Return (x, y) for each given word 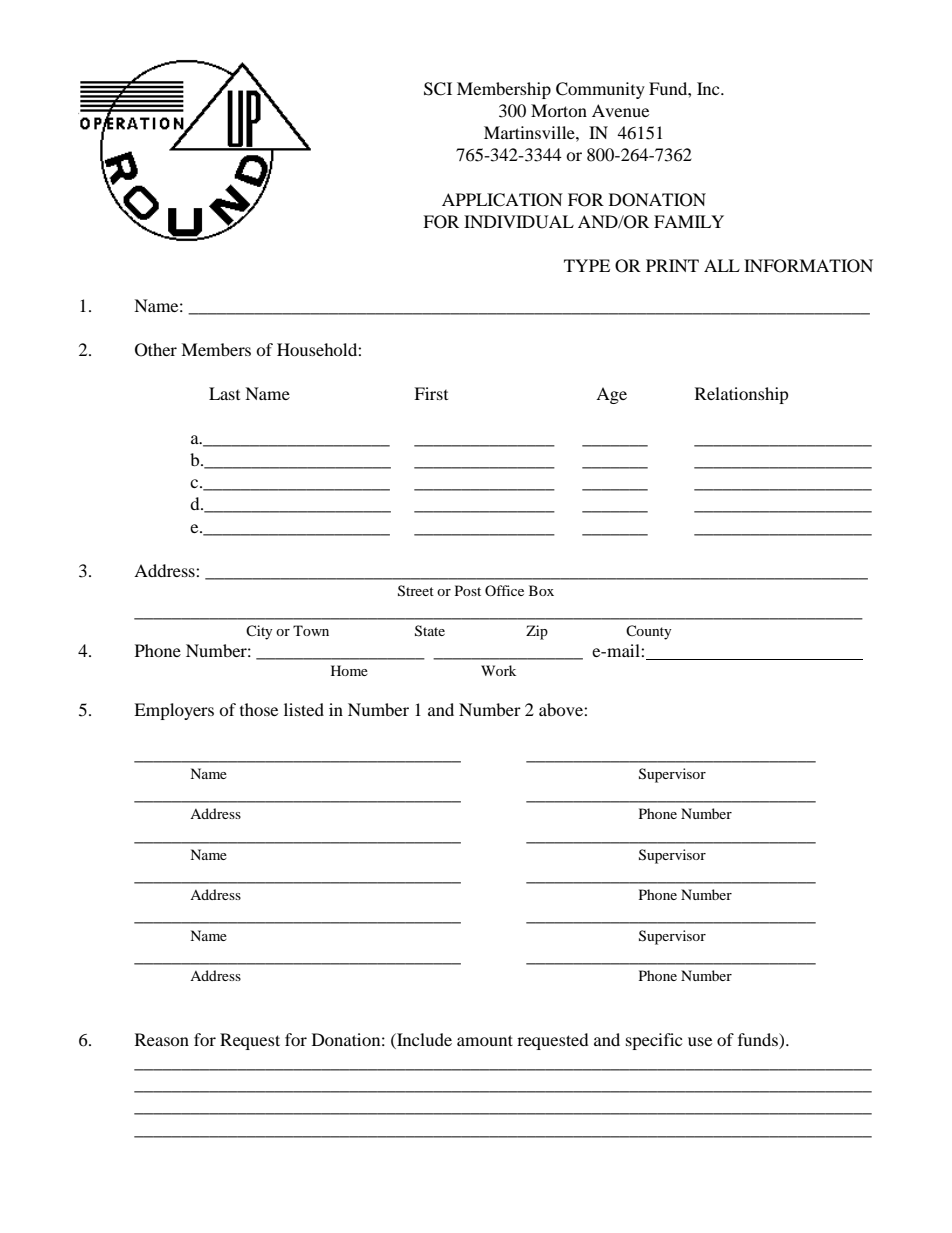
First (431, 393)
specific (654, 1041)
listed (304, 709)
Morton (559, 110)
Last (224, 393)
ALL (722, 265)
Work (498, 670)
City (259, 632)
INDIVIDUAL (519, 222)
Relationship (742, 395)
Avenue (620, 110)
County (649, 632)
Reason (162, 1039)
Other (156, 350)
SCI (438, 89)
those (259, 709)
